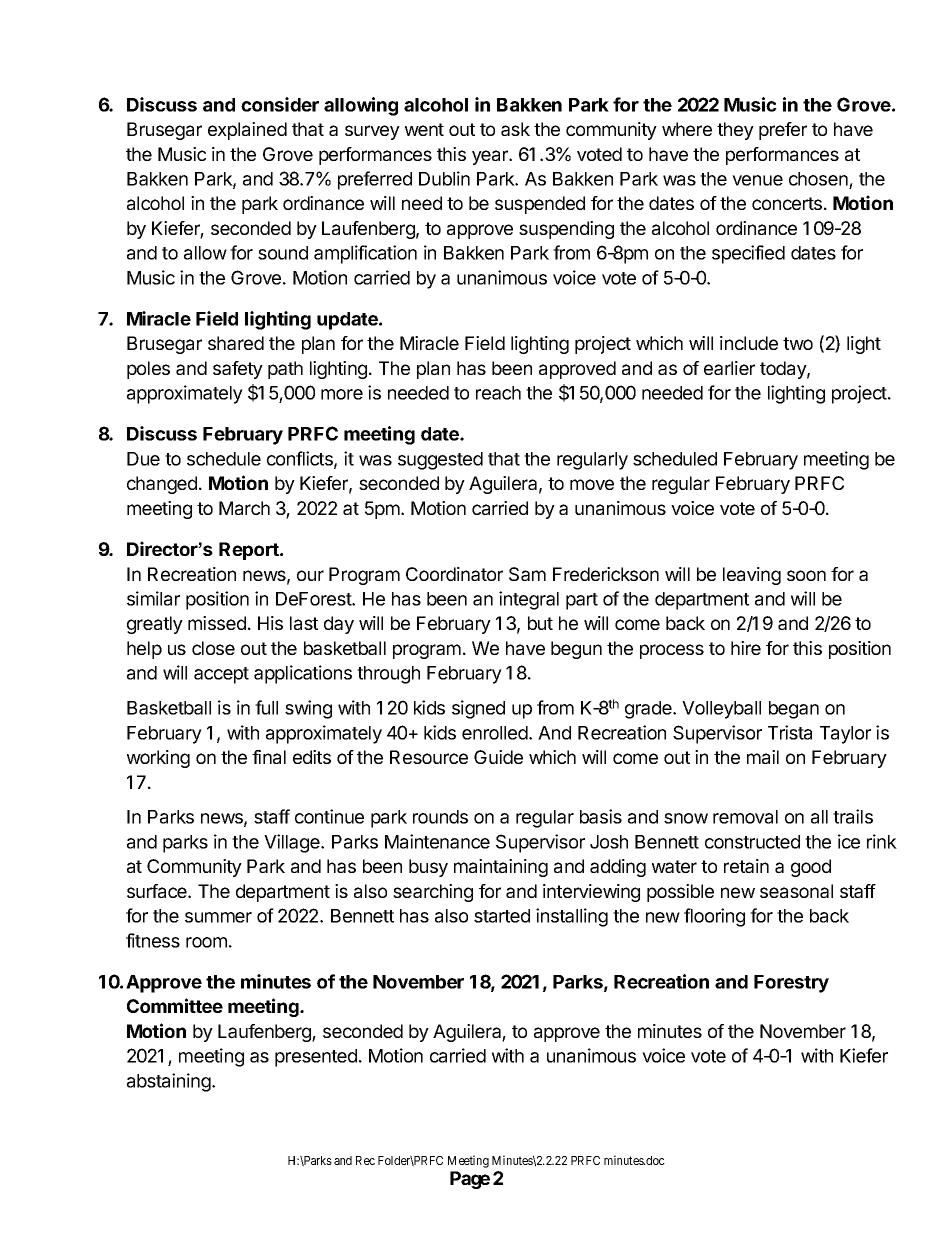 This screenshot has height=1233, width=952. I want to click on explained, so click(247, 131).
